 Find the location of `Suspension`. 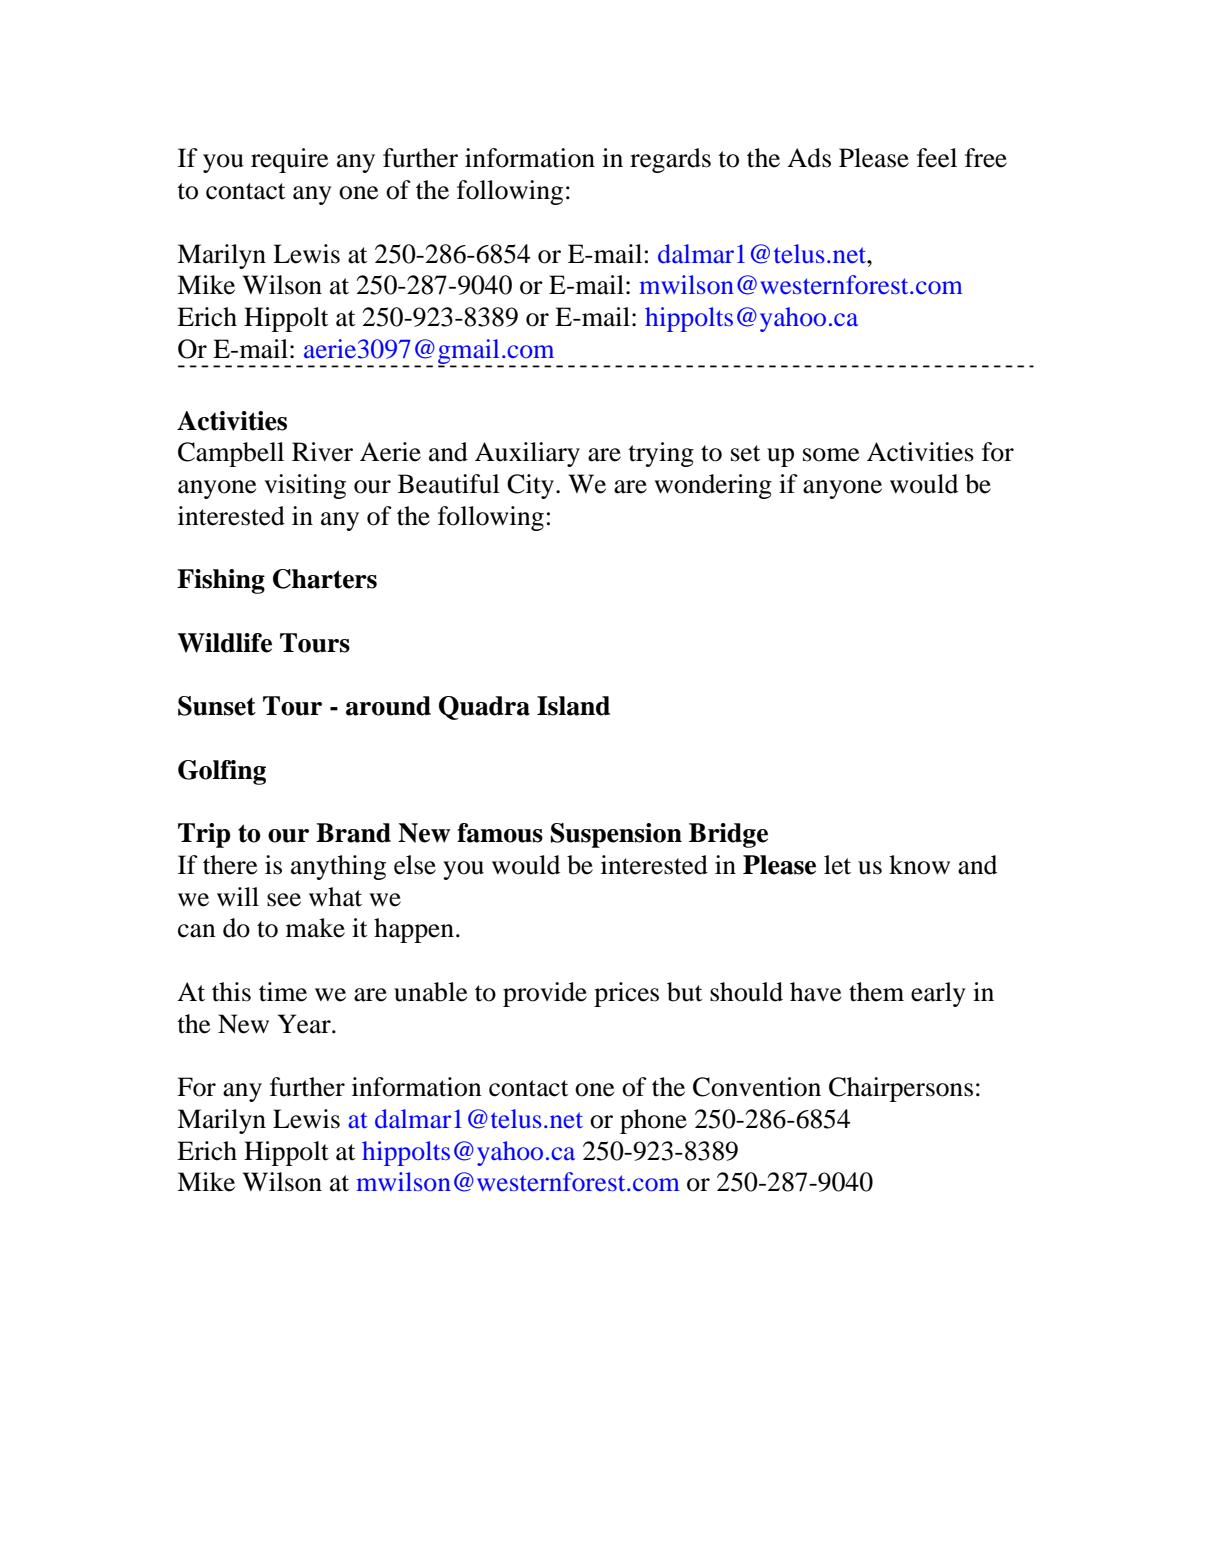

Suspension is located at coordinates (616, 835).
